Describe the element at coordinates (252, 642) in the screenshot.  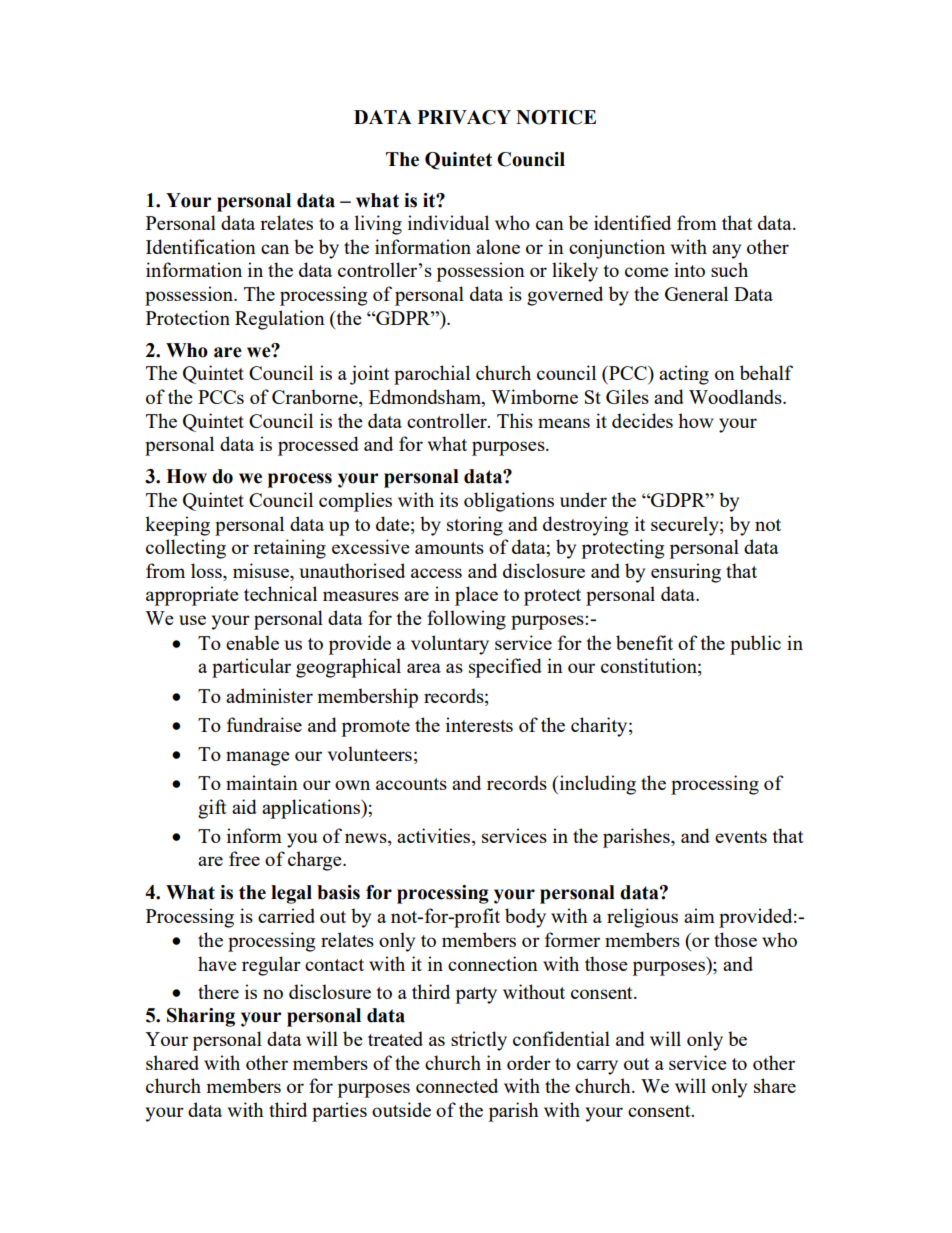
I see `enable` at that location.
